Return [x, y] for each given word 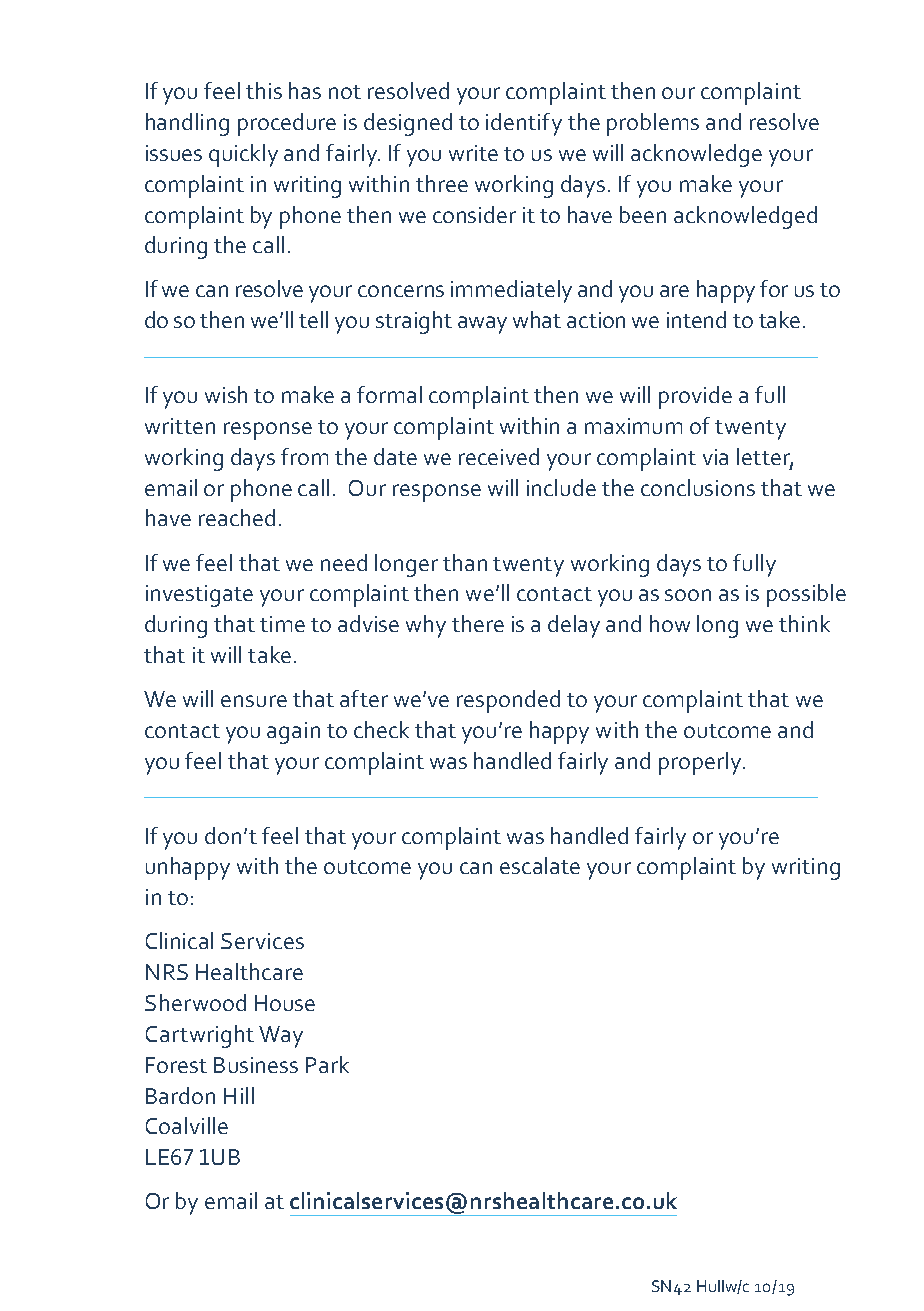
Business [256, 1065]
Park [327, 1064]
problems [653, 124]
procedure [287, 124]
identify [524, 124]
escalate [540, 865]
